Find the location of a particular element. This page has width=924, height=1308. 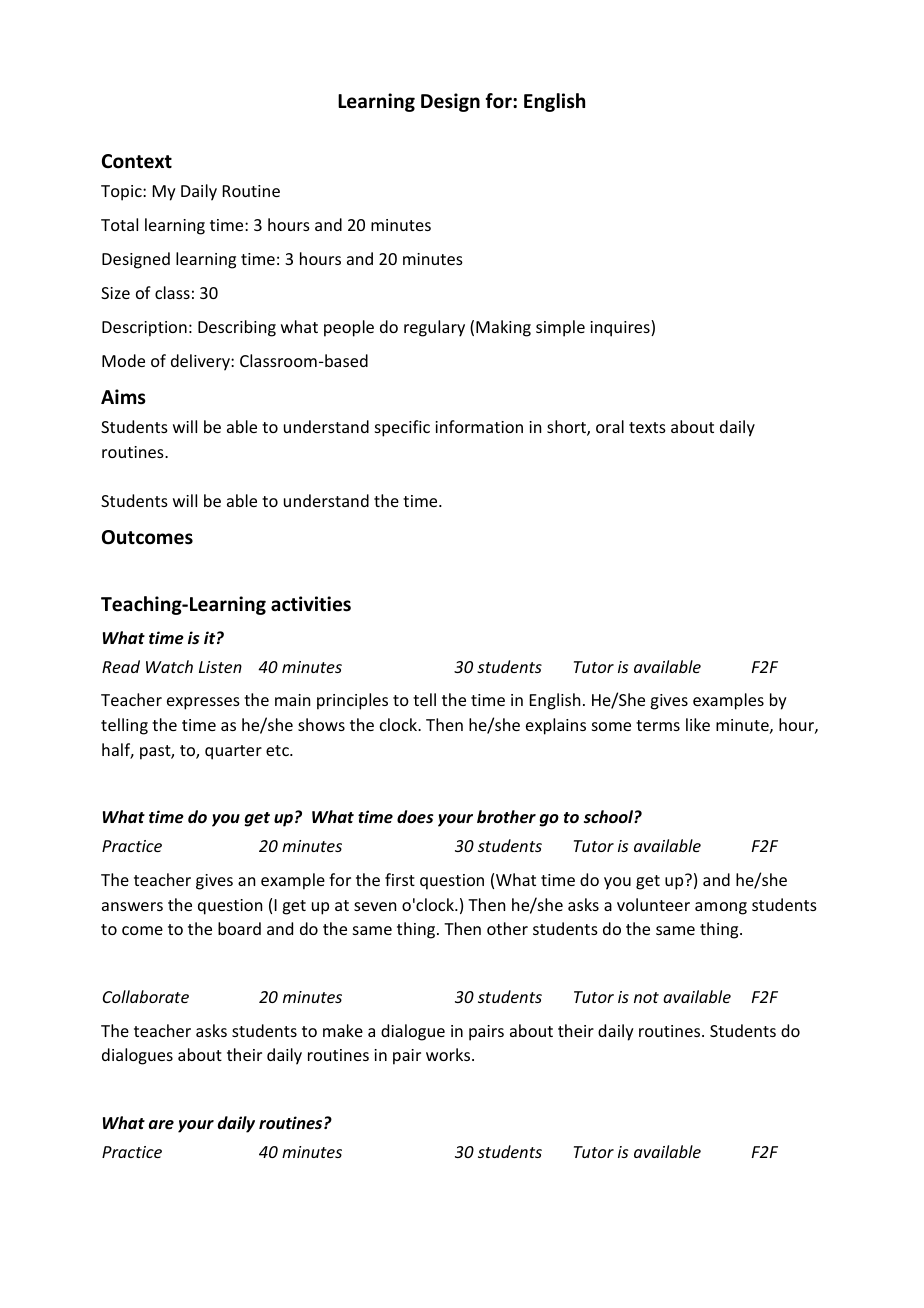

not is located at coordinates (646, 997).
